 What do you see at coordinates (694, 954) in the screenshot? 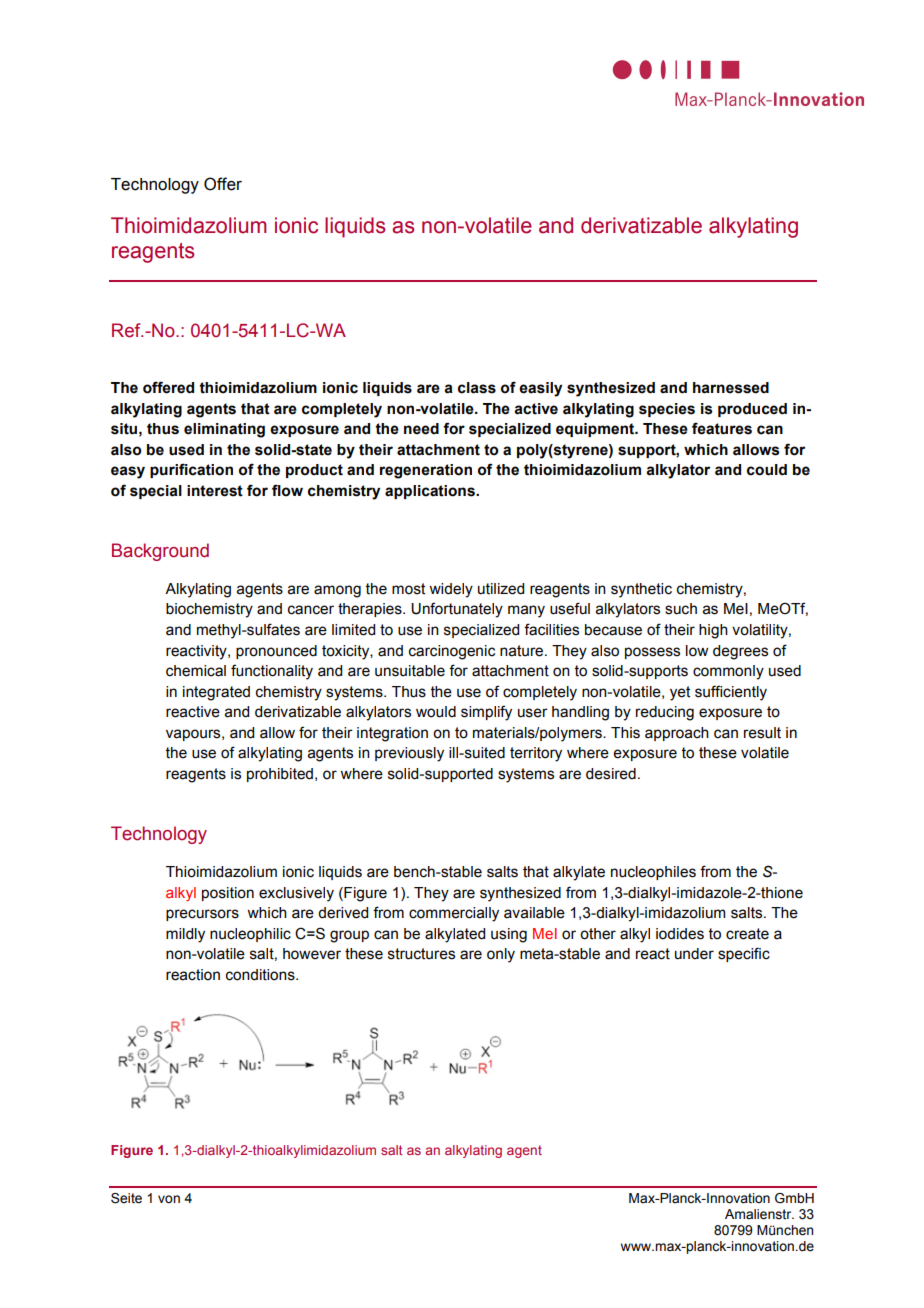
I see `under` at bounding box center [694, 954].
